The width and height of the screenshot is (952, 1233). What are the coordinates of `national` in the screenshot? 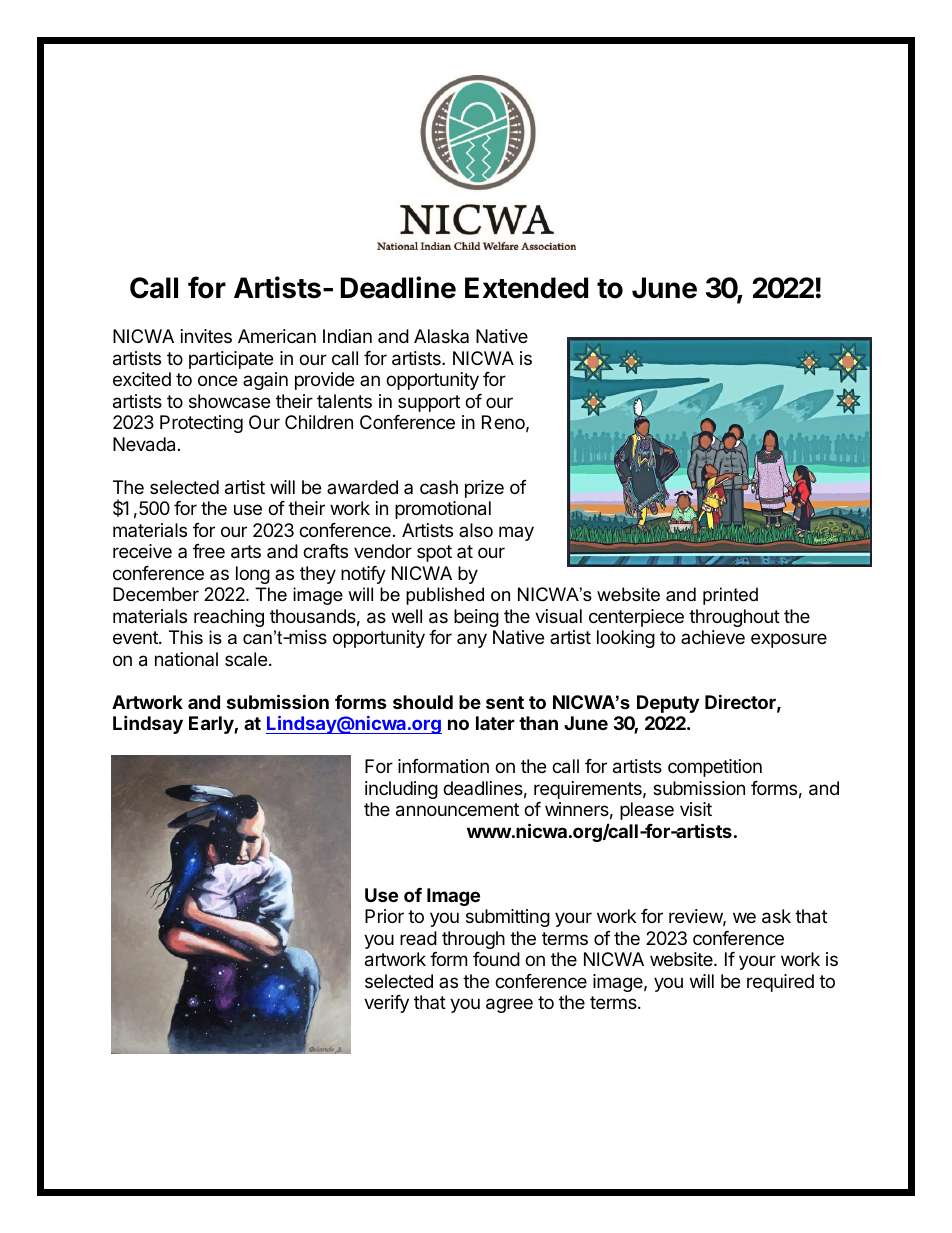 It's located at (186, 659).
